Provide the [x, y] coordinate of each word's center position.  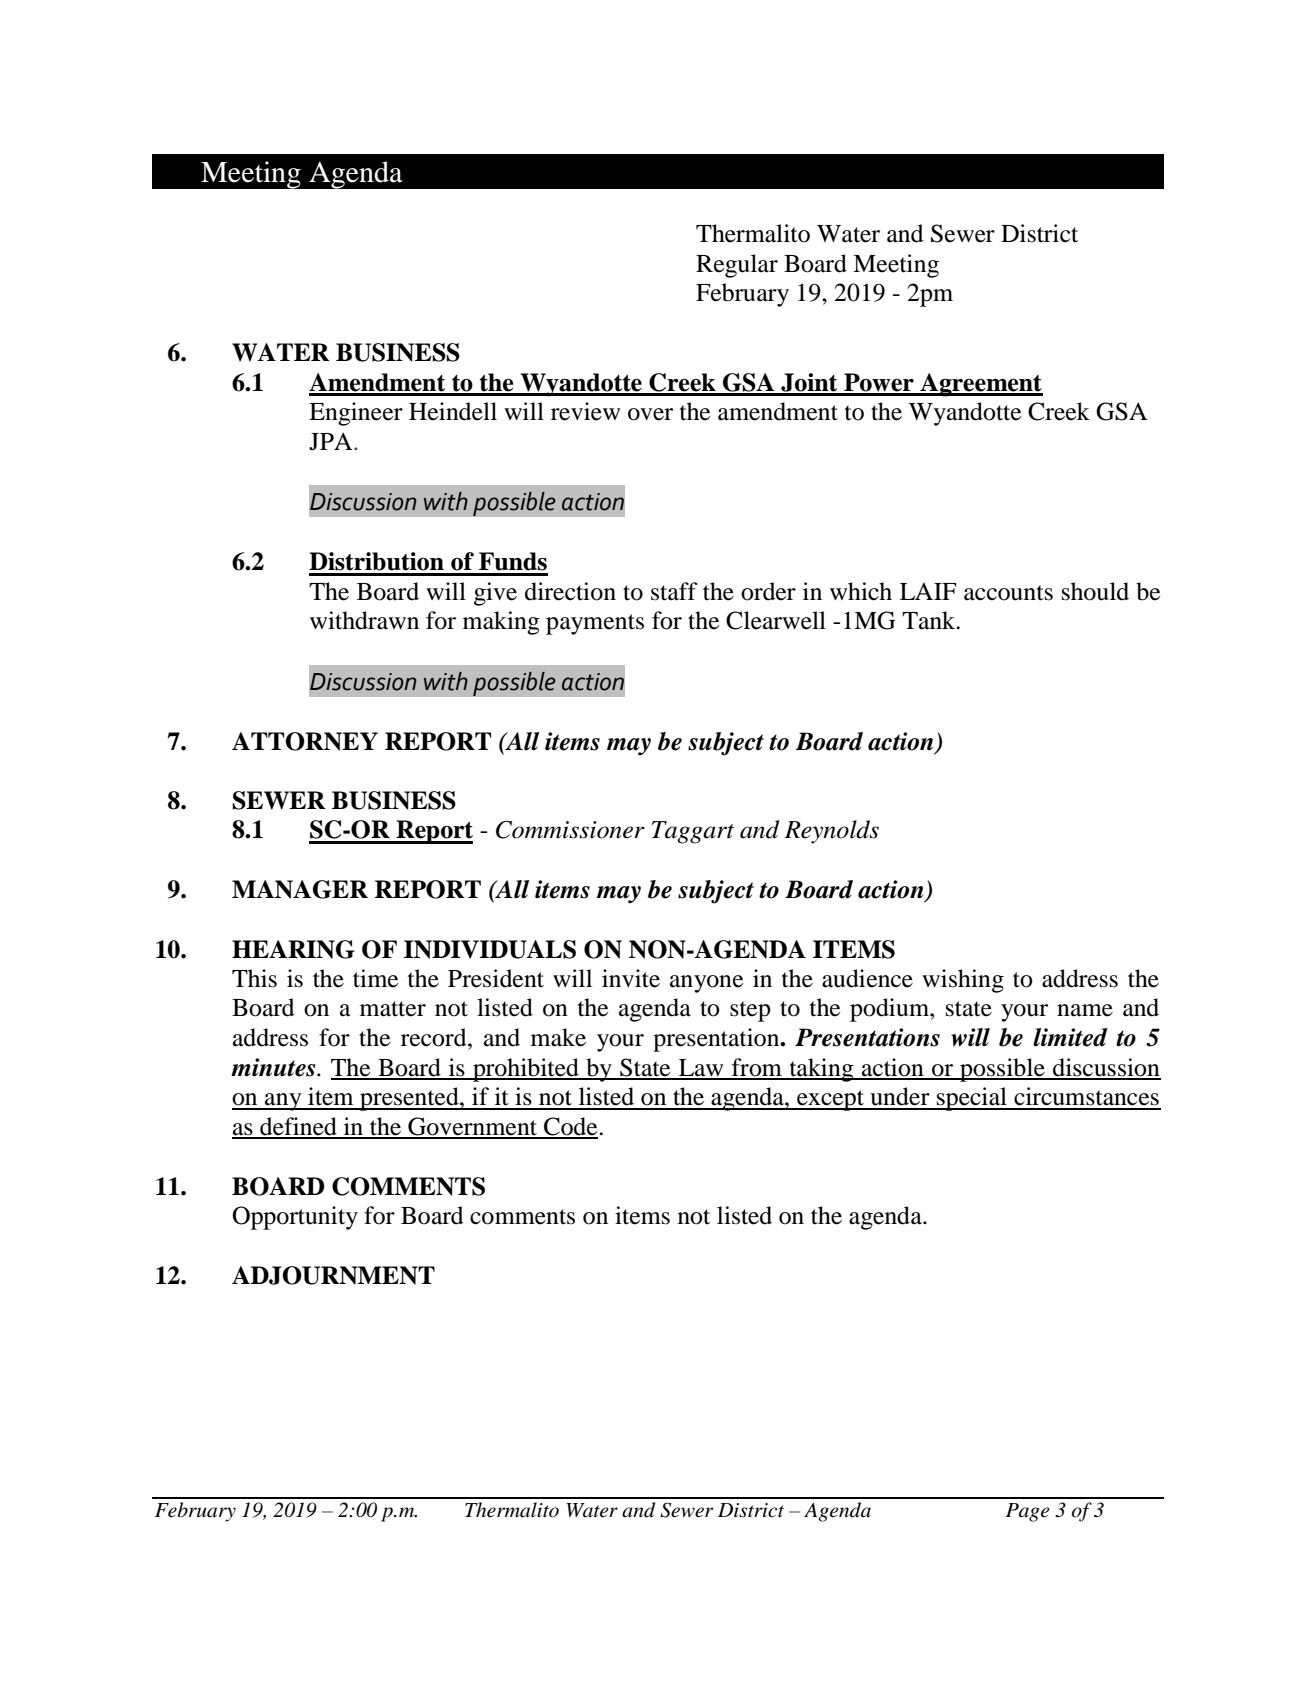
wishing [963, 981]
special [972, 1099]
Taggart [693, 832]
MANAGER [300, 889]
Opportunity [295, 1218]
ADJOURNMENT [333, 1275]
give [495, 594]
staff [674, 591]
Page [1028, 1512]
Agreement [980, 385]
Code [571, 1127]
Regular [737, 266]
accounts [1008, 593]
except [830, 1100]
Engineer [356, 414]
